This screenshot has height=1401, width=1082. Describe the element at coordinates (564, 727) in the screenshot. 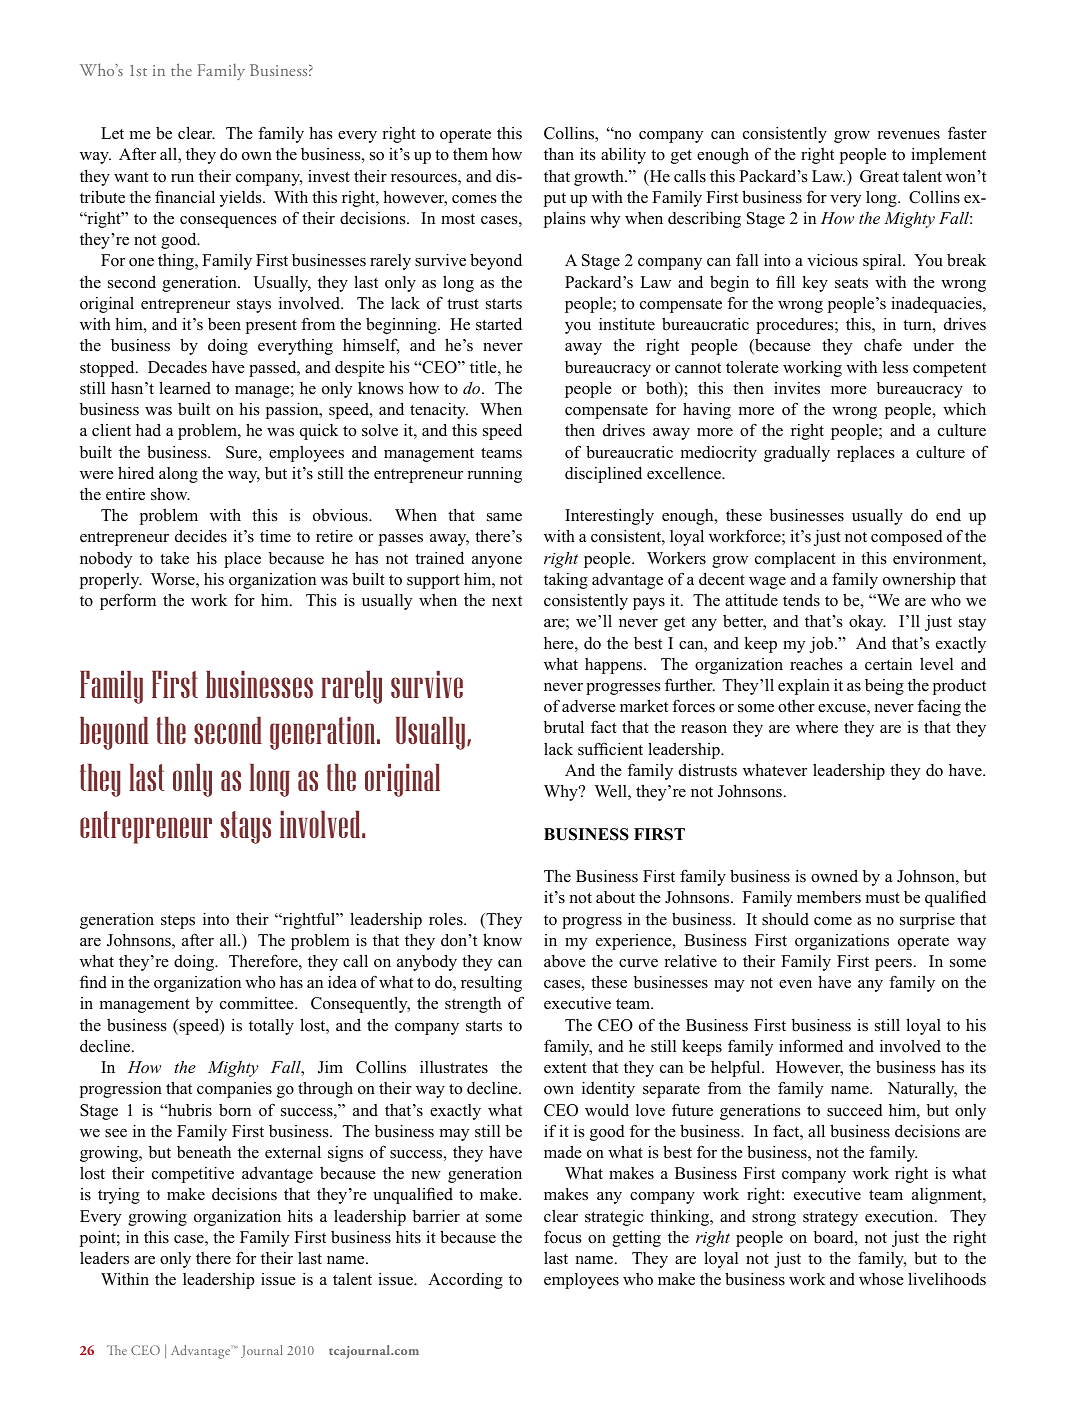

I see `brutal` at that location.
